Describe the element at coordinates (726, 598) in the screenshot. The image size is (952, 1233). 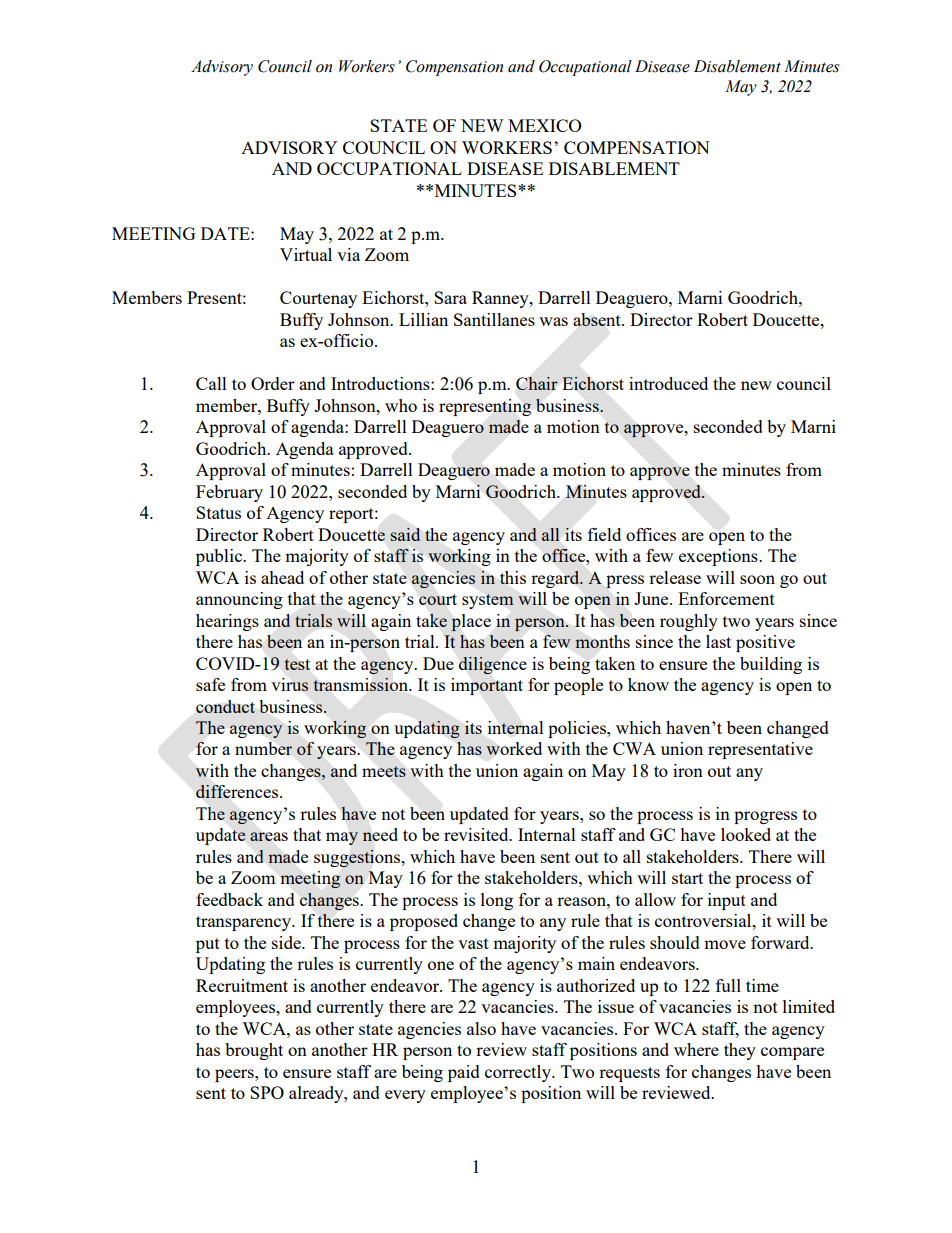
I see `Enforcement` at that location.
